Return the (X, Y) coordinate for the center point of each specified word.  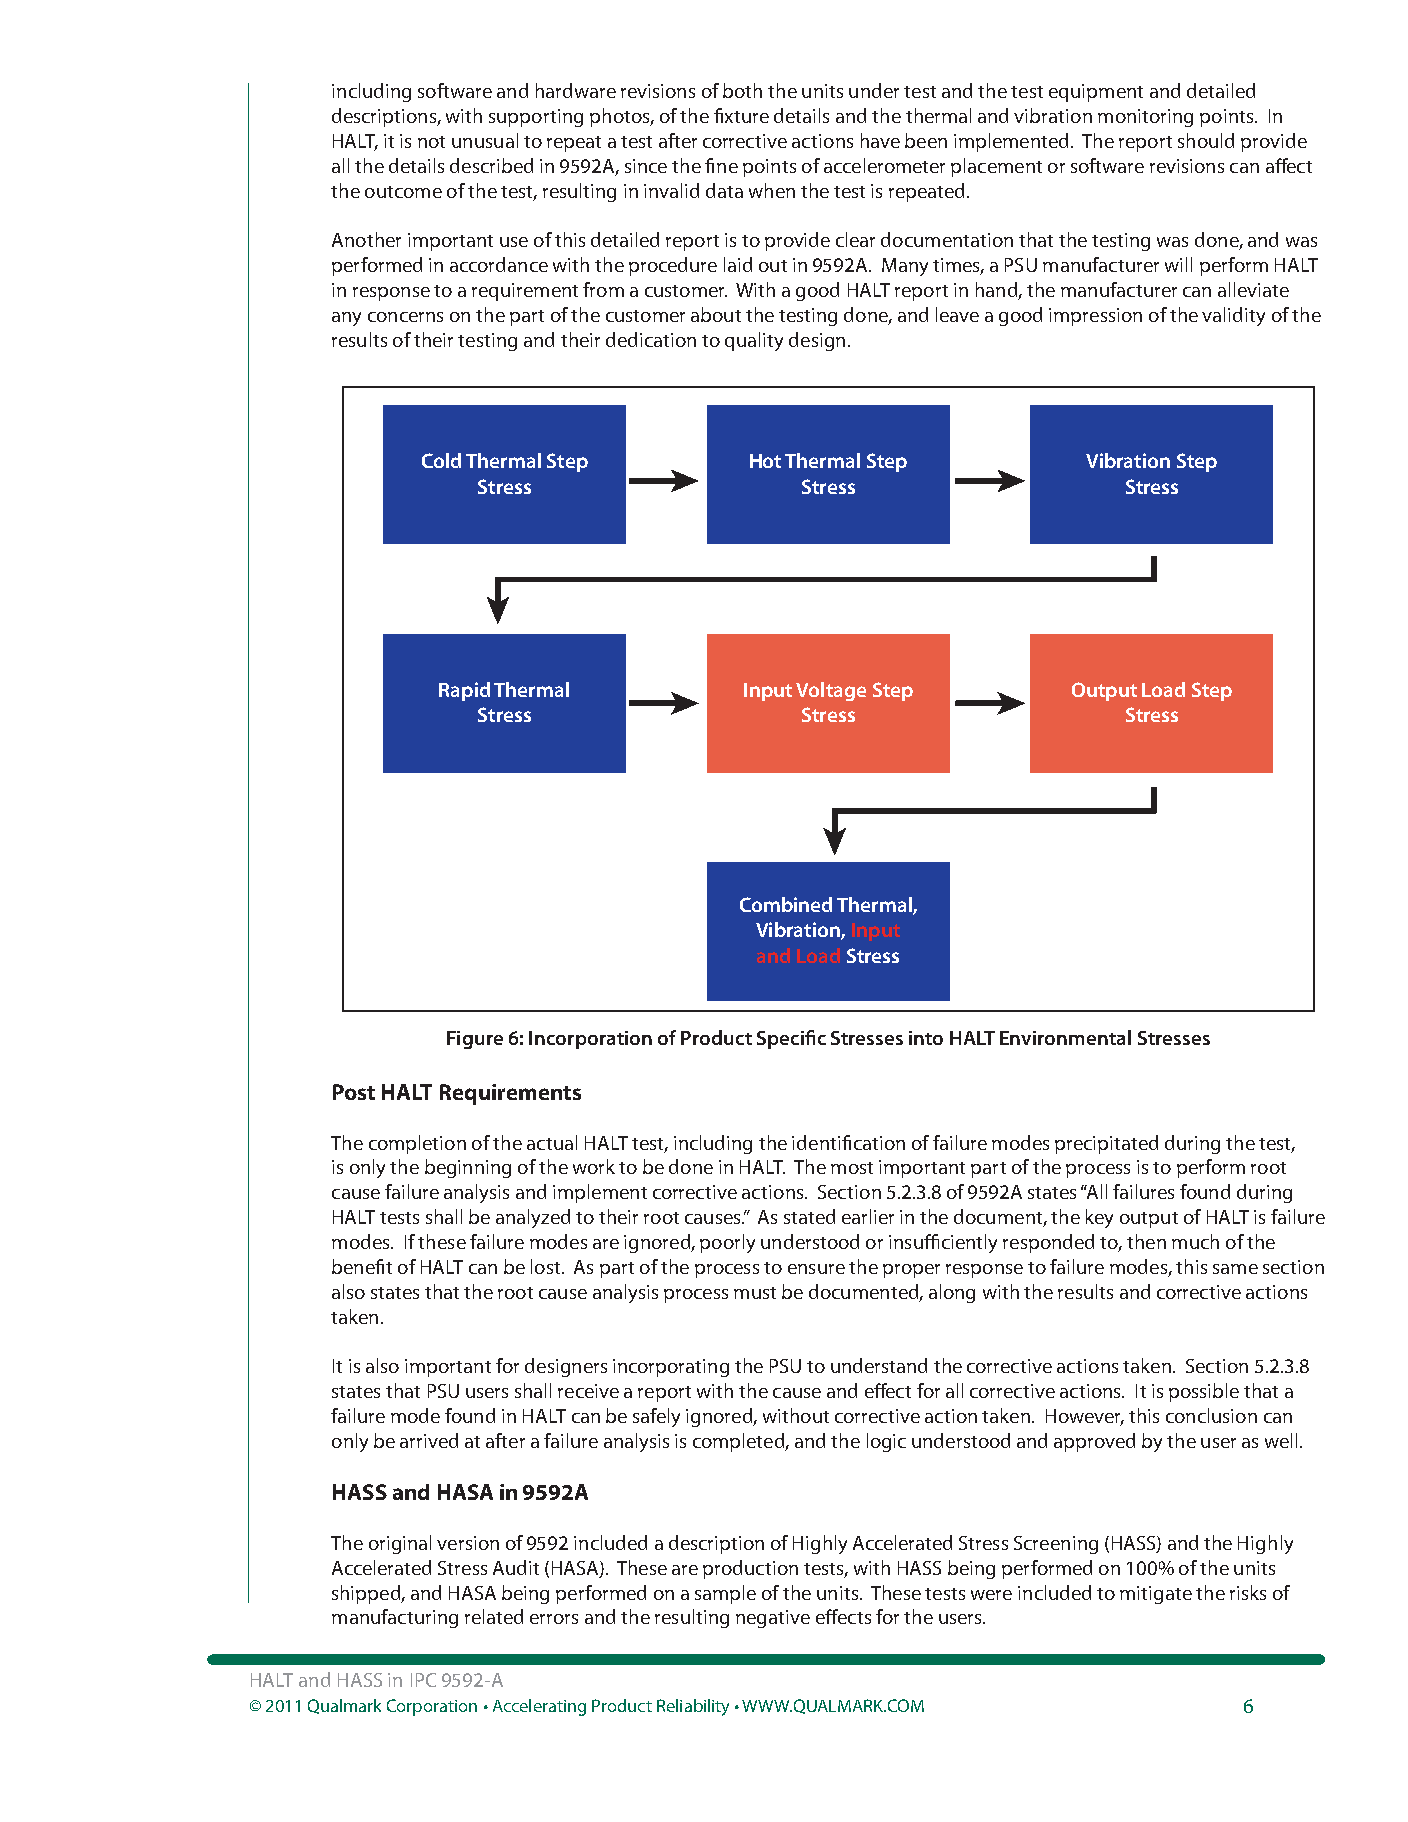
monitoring (1145, 118)
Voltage (831, 691)
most (852, 1168)
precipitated (1106, 1144)
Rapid (464, 691)
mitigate (1156, 1595)
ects (853, 1617)
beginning (468, 1168)
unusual (485, 140)
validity (1233, 316)
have (880, 140)
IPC (423, 1680)
